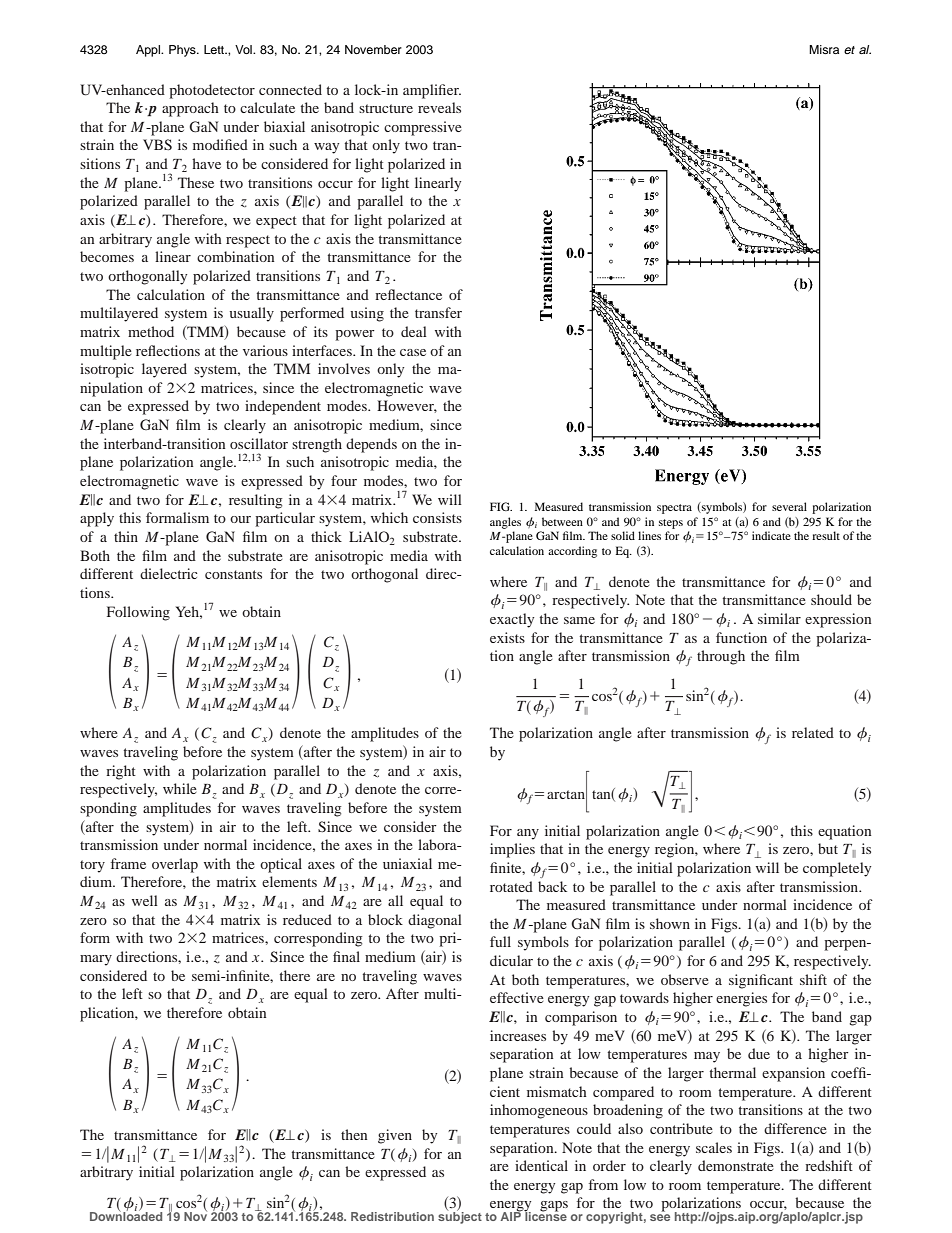  I want to click on subject, so click(460, 1216).
